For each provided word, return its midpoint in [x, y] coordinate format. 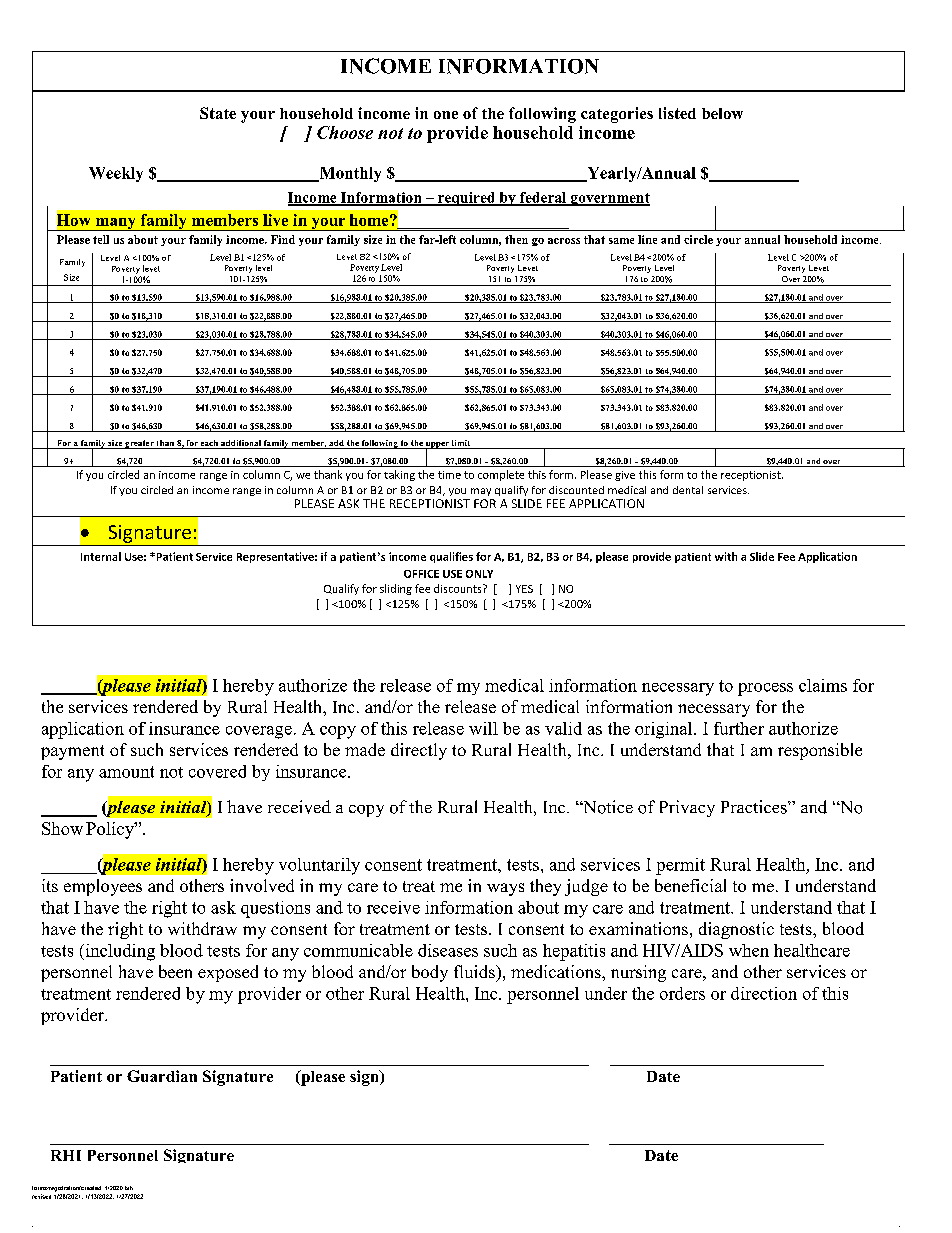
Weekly [116, 174]
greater [139, 444]
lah [129, 1188]
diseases [448, 950]
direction [764, 993]
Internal [101, 556]
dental [688, 490]
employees [103, 887]
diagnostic [736, 930]
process [765, 689]
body [430, 973]
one [446, 115]
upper [437, 446]
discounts [459, 588]
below [722, 113]
